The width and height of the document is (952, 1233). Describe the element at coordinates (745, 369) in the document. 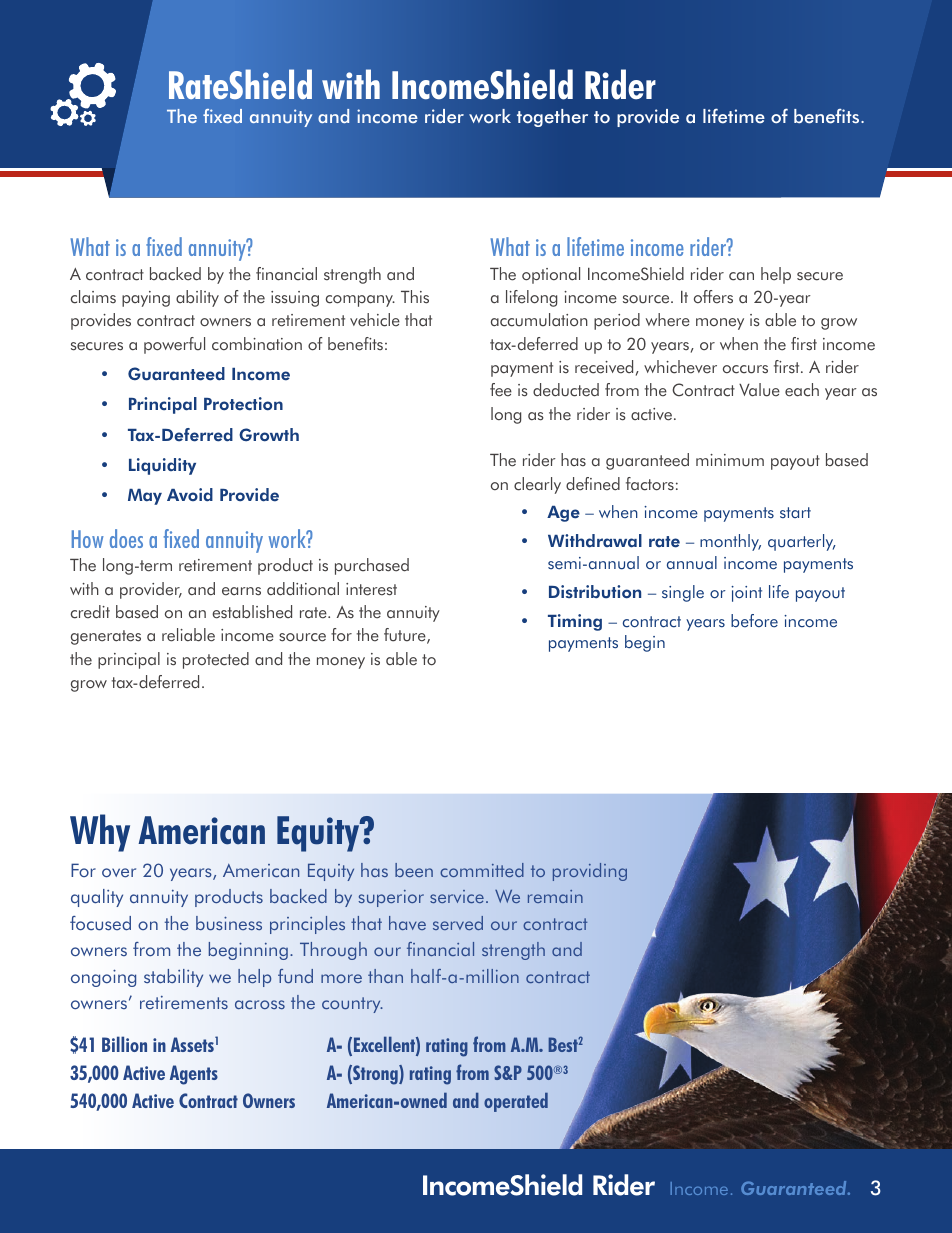

I see `occurs` at that location.
